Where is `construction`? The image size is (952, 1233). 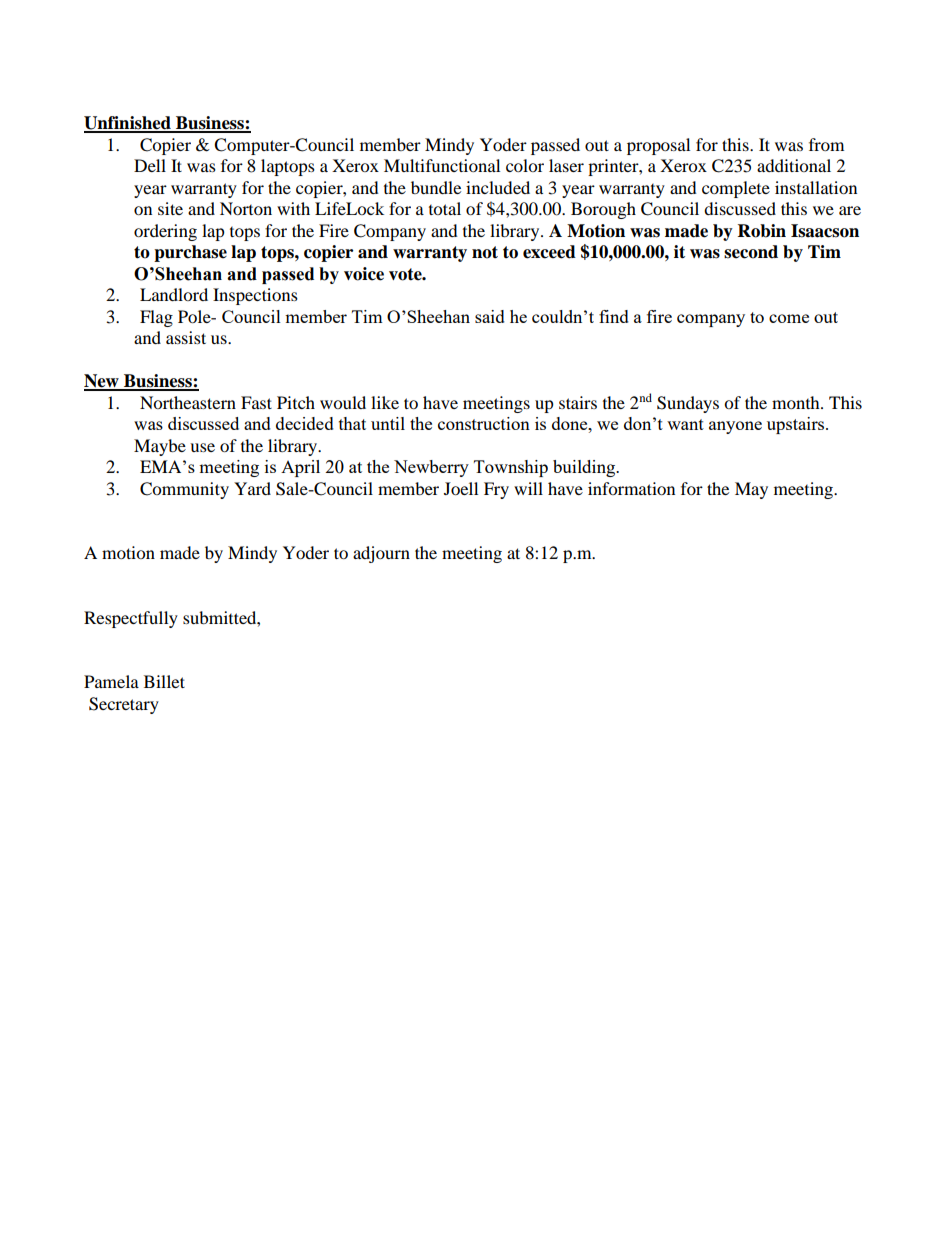 construction is located at coordinates (484, 423).
